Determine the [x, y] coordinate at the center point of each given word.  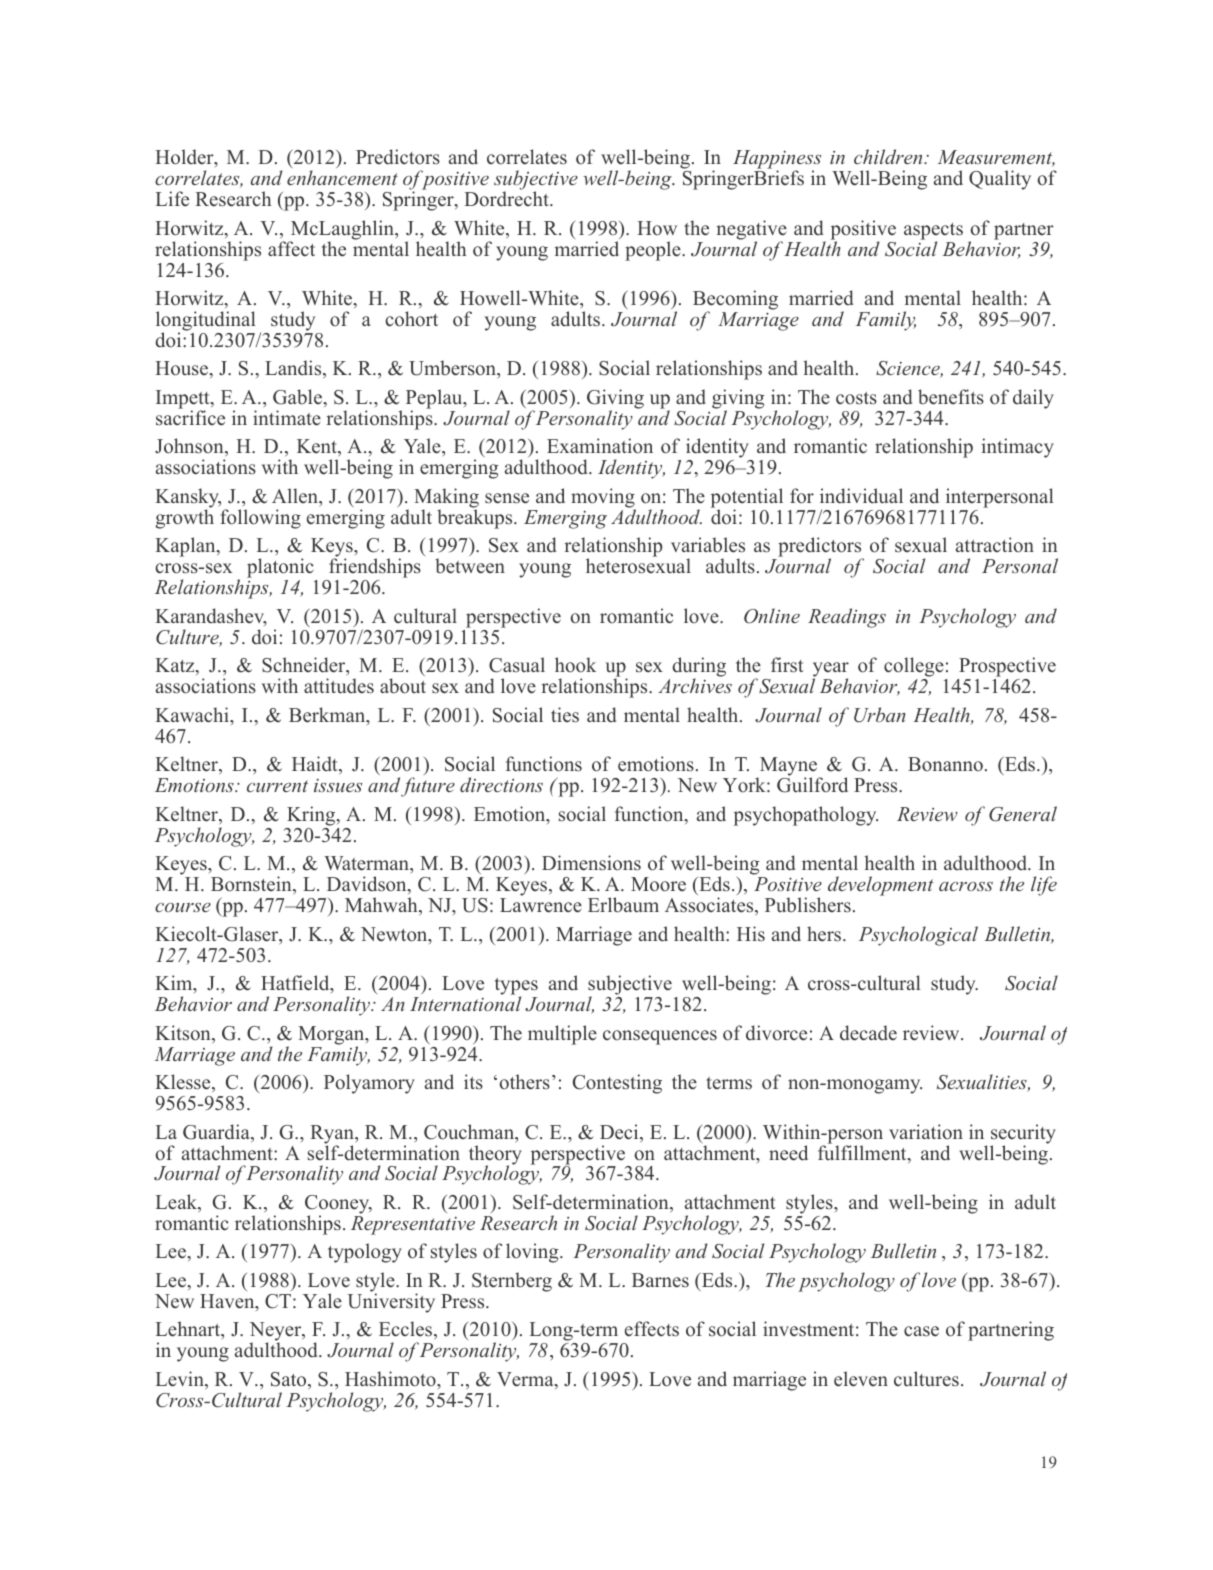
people [654, 251]
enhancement [342, 177]
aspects [933, 232]
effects [652, 1329]
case [921, 1331]
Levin [181, 1380]
